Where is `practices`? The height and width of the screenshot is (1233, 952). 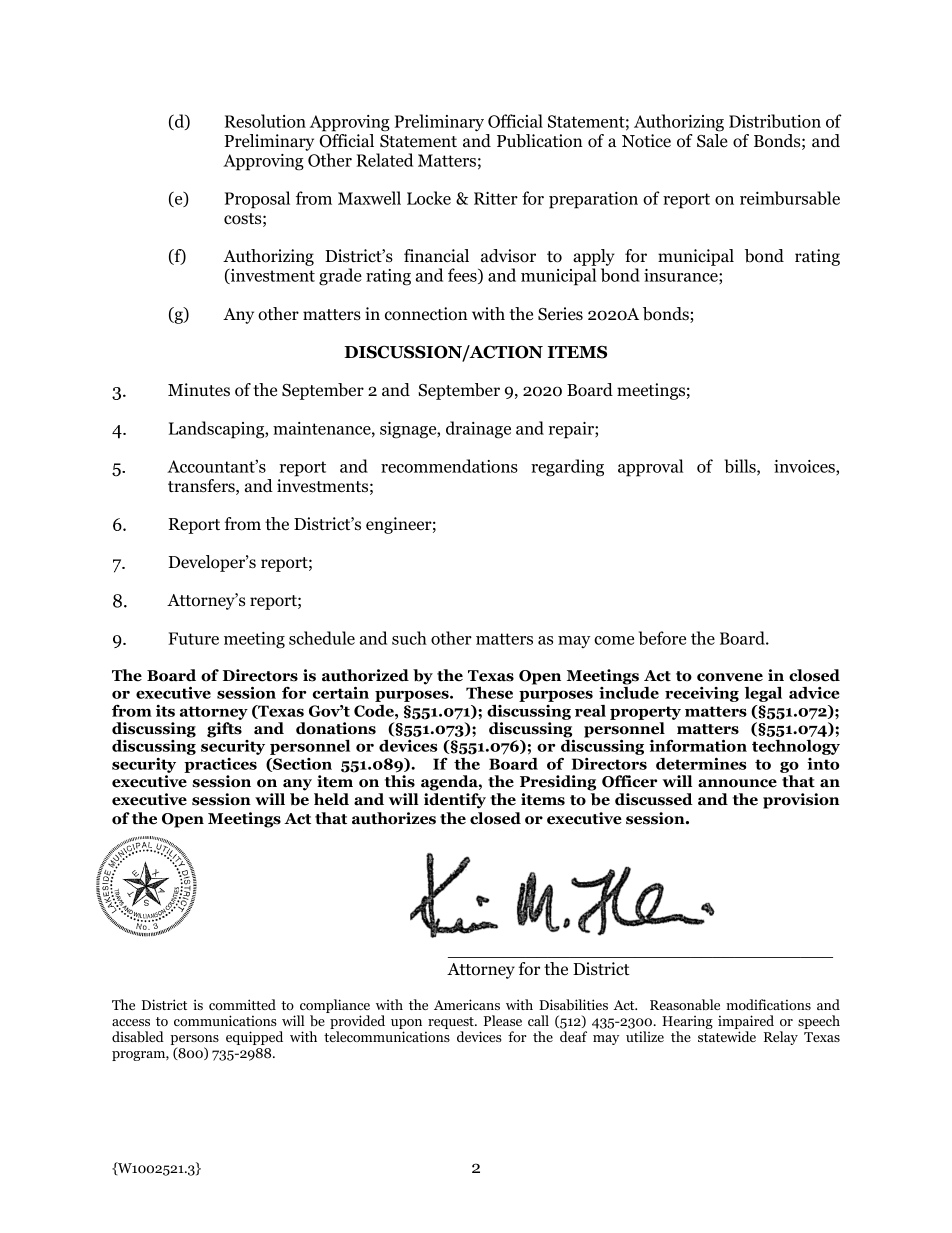 practices is located at coordinates (220, 767).
